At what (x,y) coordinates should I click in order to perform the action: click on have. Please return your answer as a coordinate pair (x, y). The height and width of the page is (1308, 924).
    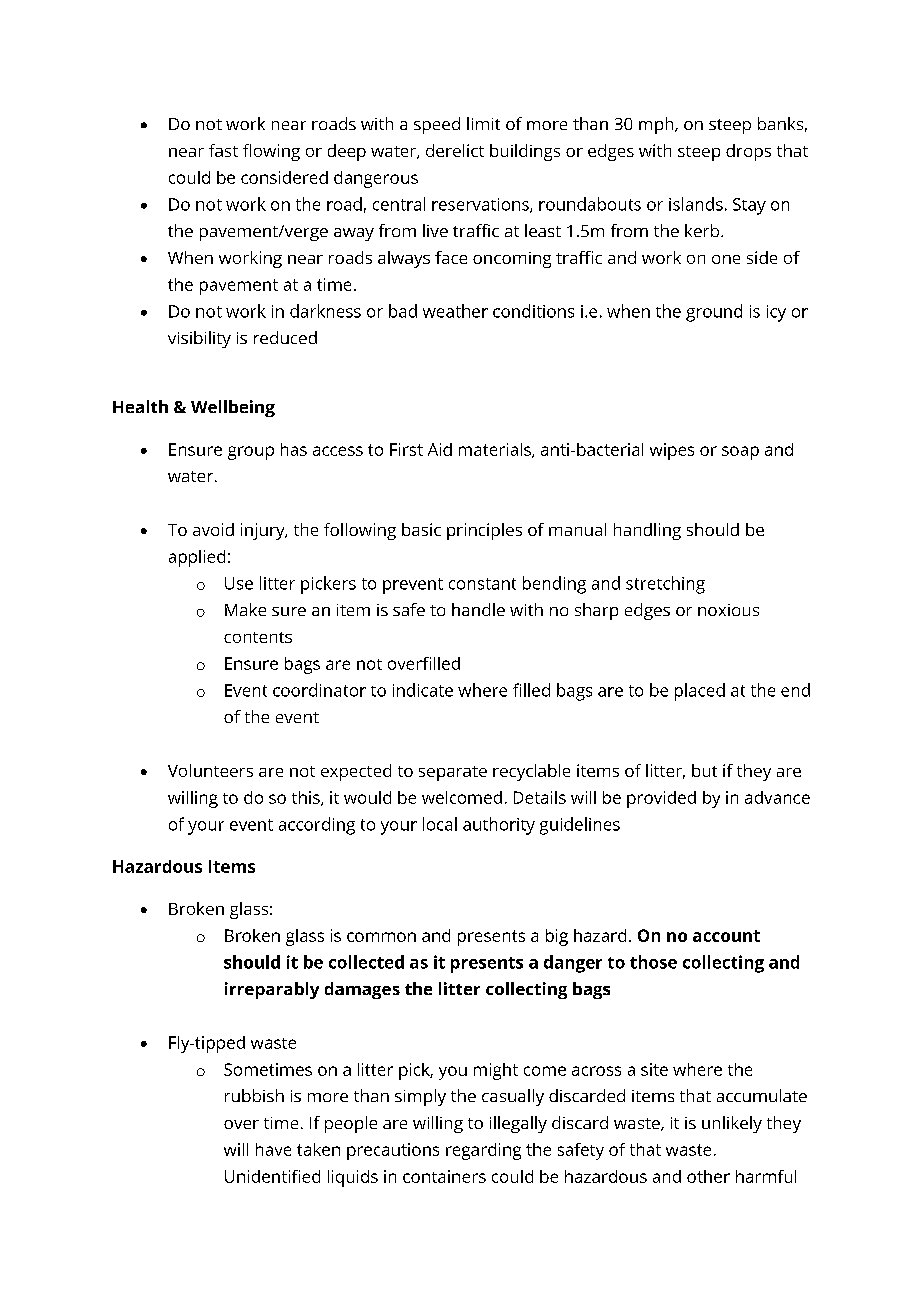
    Looking at the image, I should click on (273, 1149).
